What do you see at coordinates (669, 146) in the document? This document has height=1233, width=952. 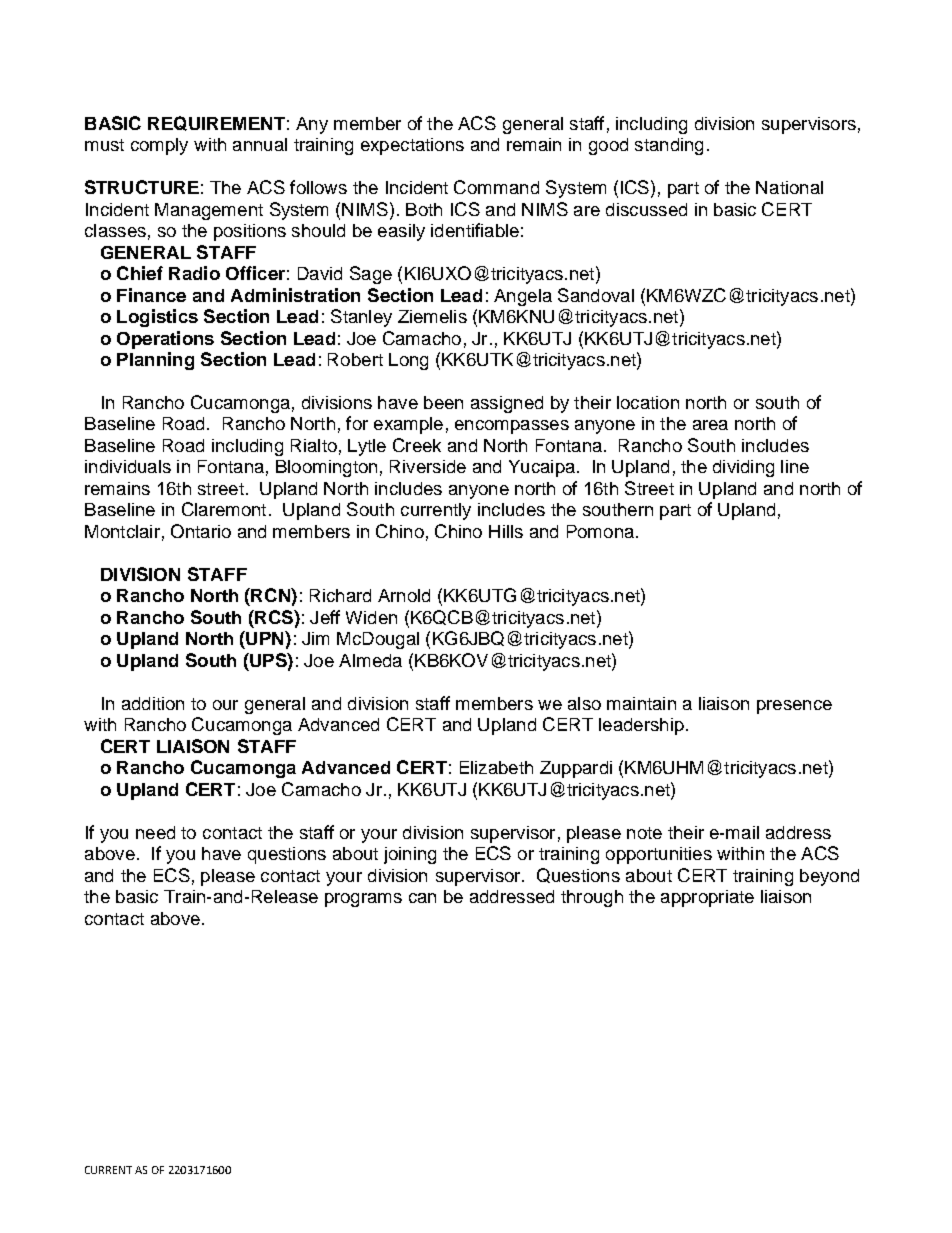 I see `standing` at bounding box center [669, 146].
